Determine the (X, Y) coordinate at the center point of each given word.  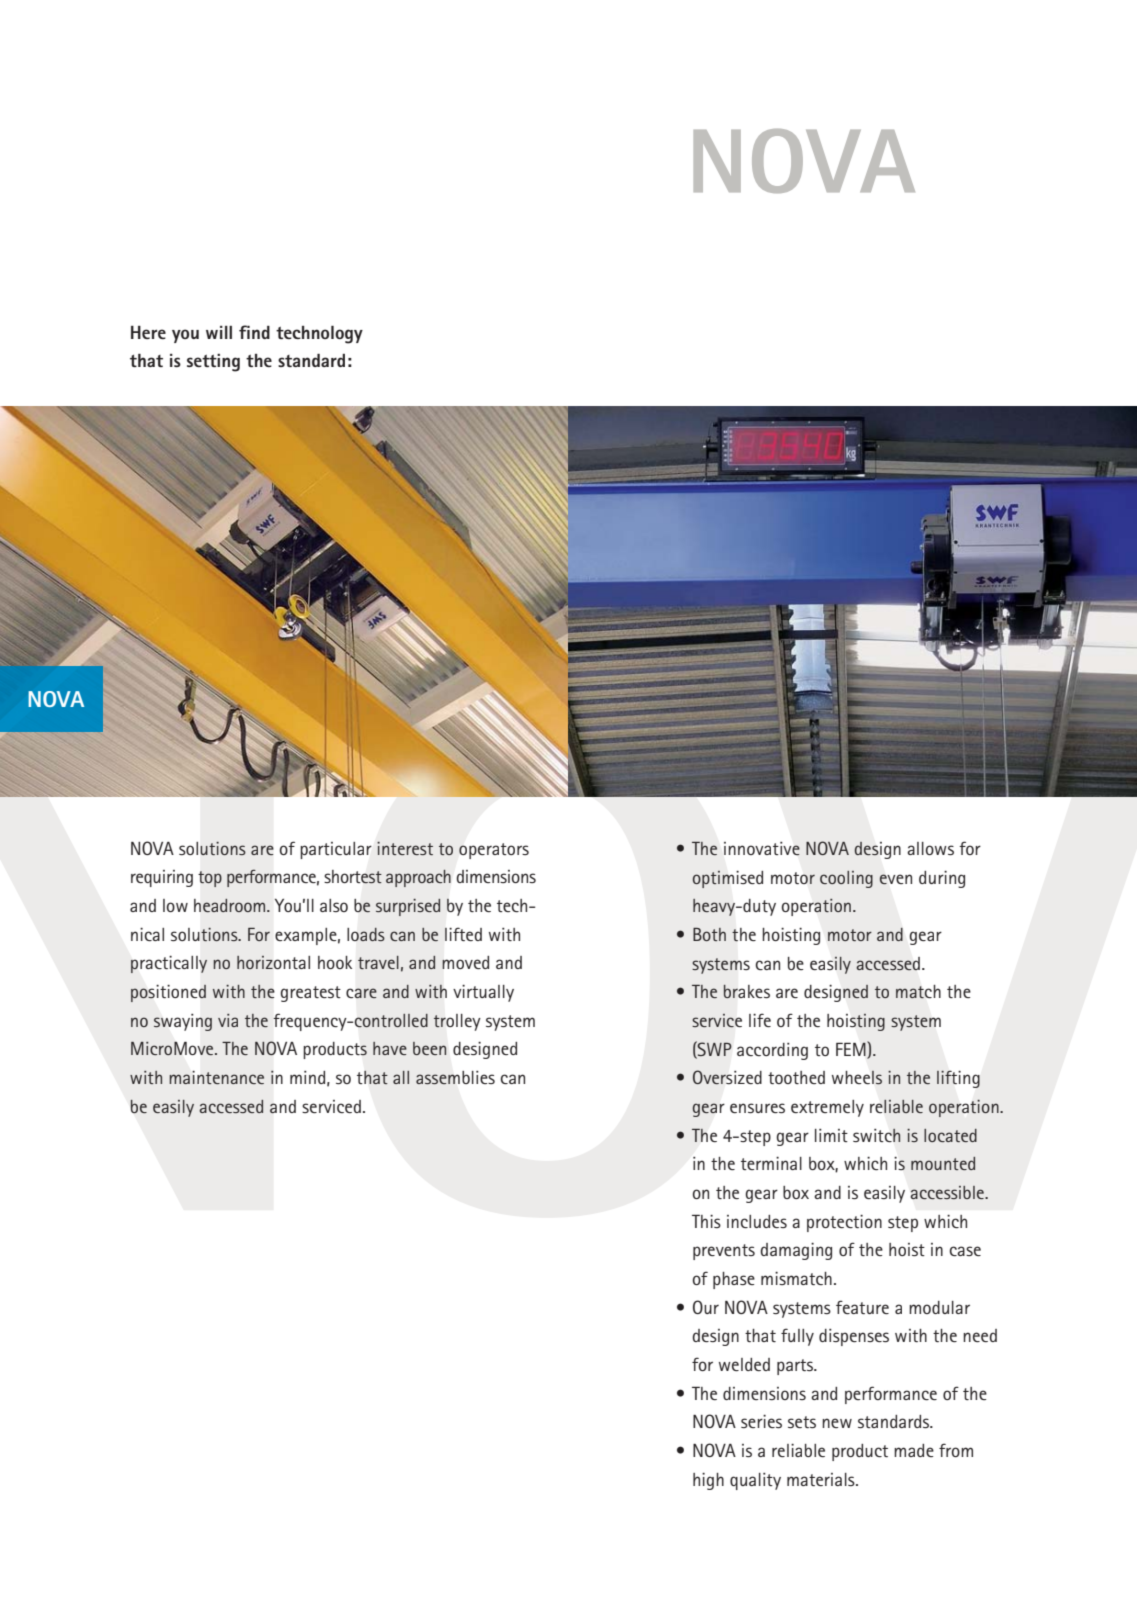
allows (930, 848)
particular (336, 850)
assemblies (455, 1078)
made (914, 1450)
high (708, 1481)
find (254, 332)
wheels (857, 1077)
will (219, 332)
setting (213, 363)
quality (755, 1481)
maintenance (216, 1077)
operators (494, 851)
